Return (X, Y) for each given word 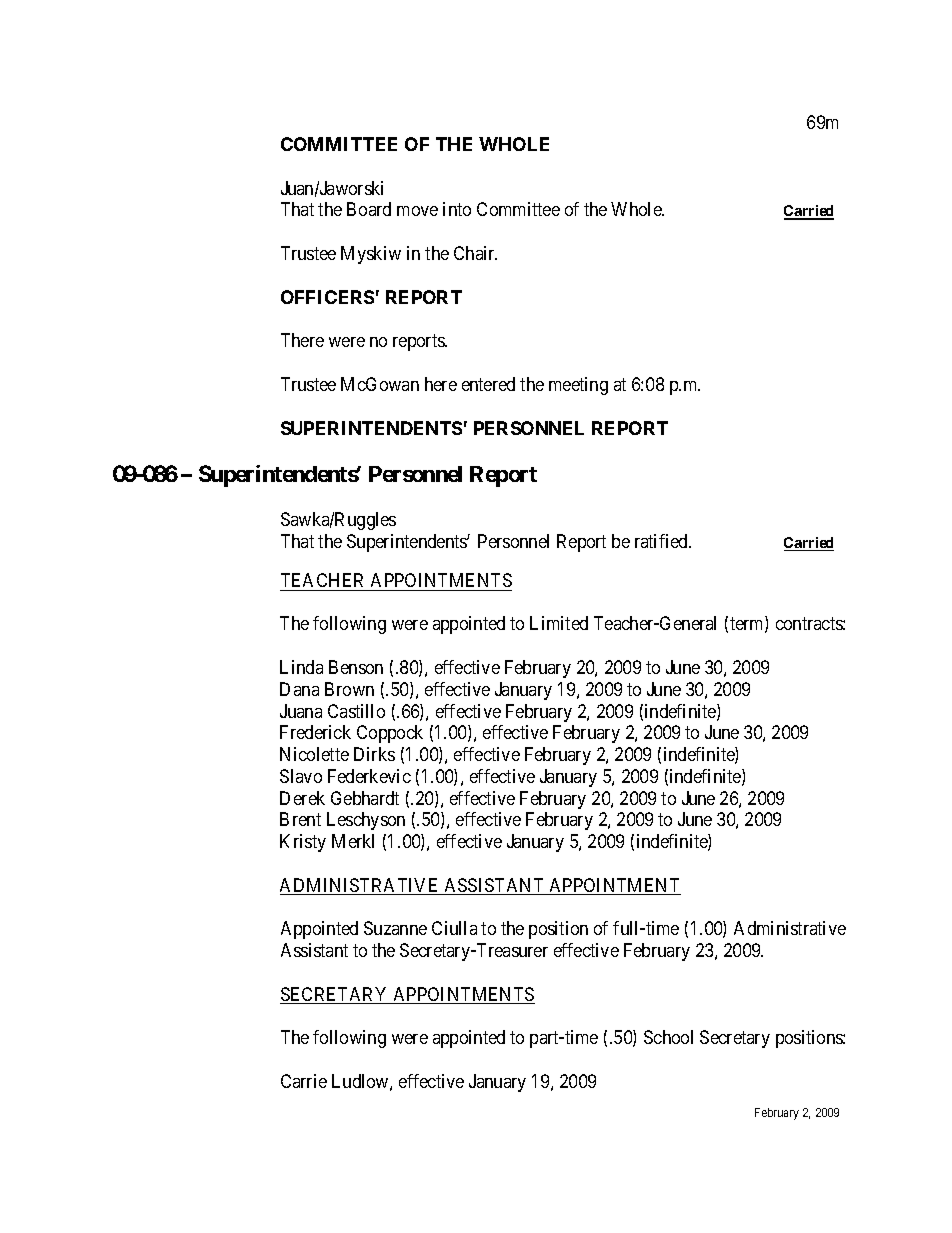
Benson (356, 667)
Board (369, 209)
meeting (578, 386)
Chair (475, 253)
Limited (559, 623)
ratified (662, 541)
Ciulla (454, 928)
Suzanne (395, 928)
